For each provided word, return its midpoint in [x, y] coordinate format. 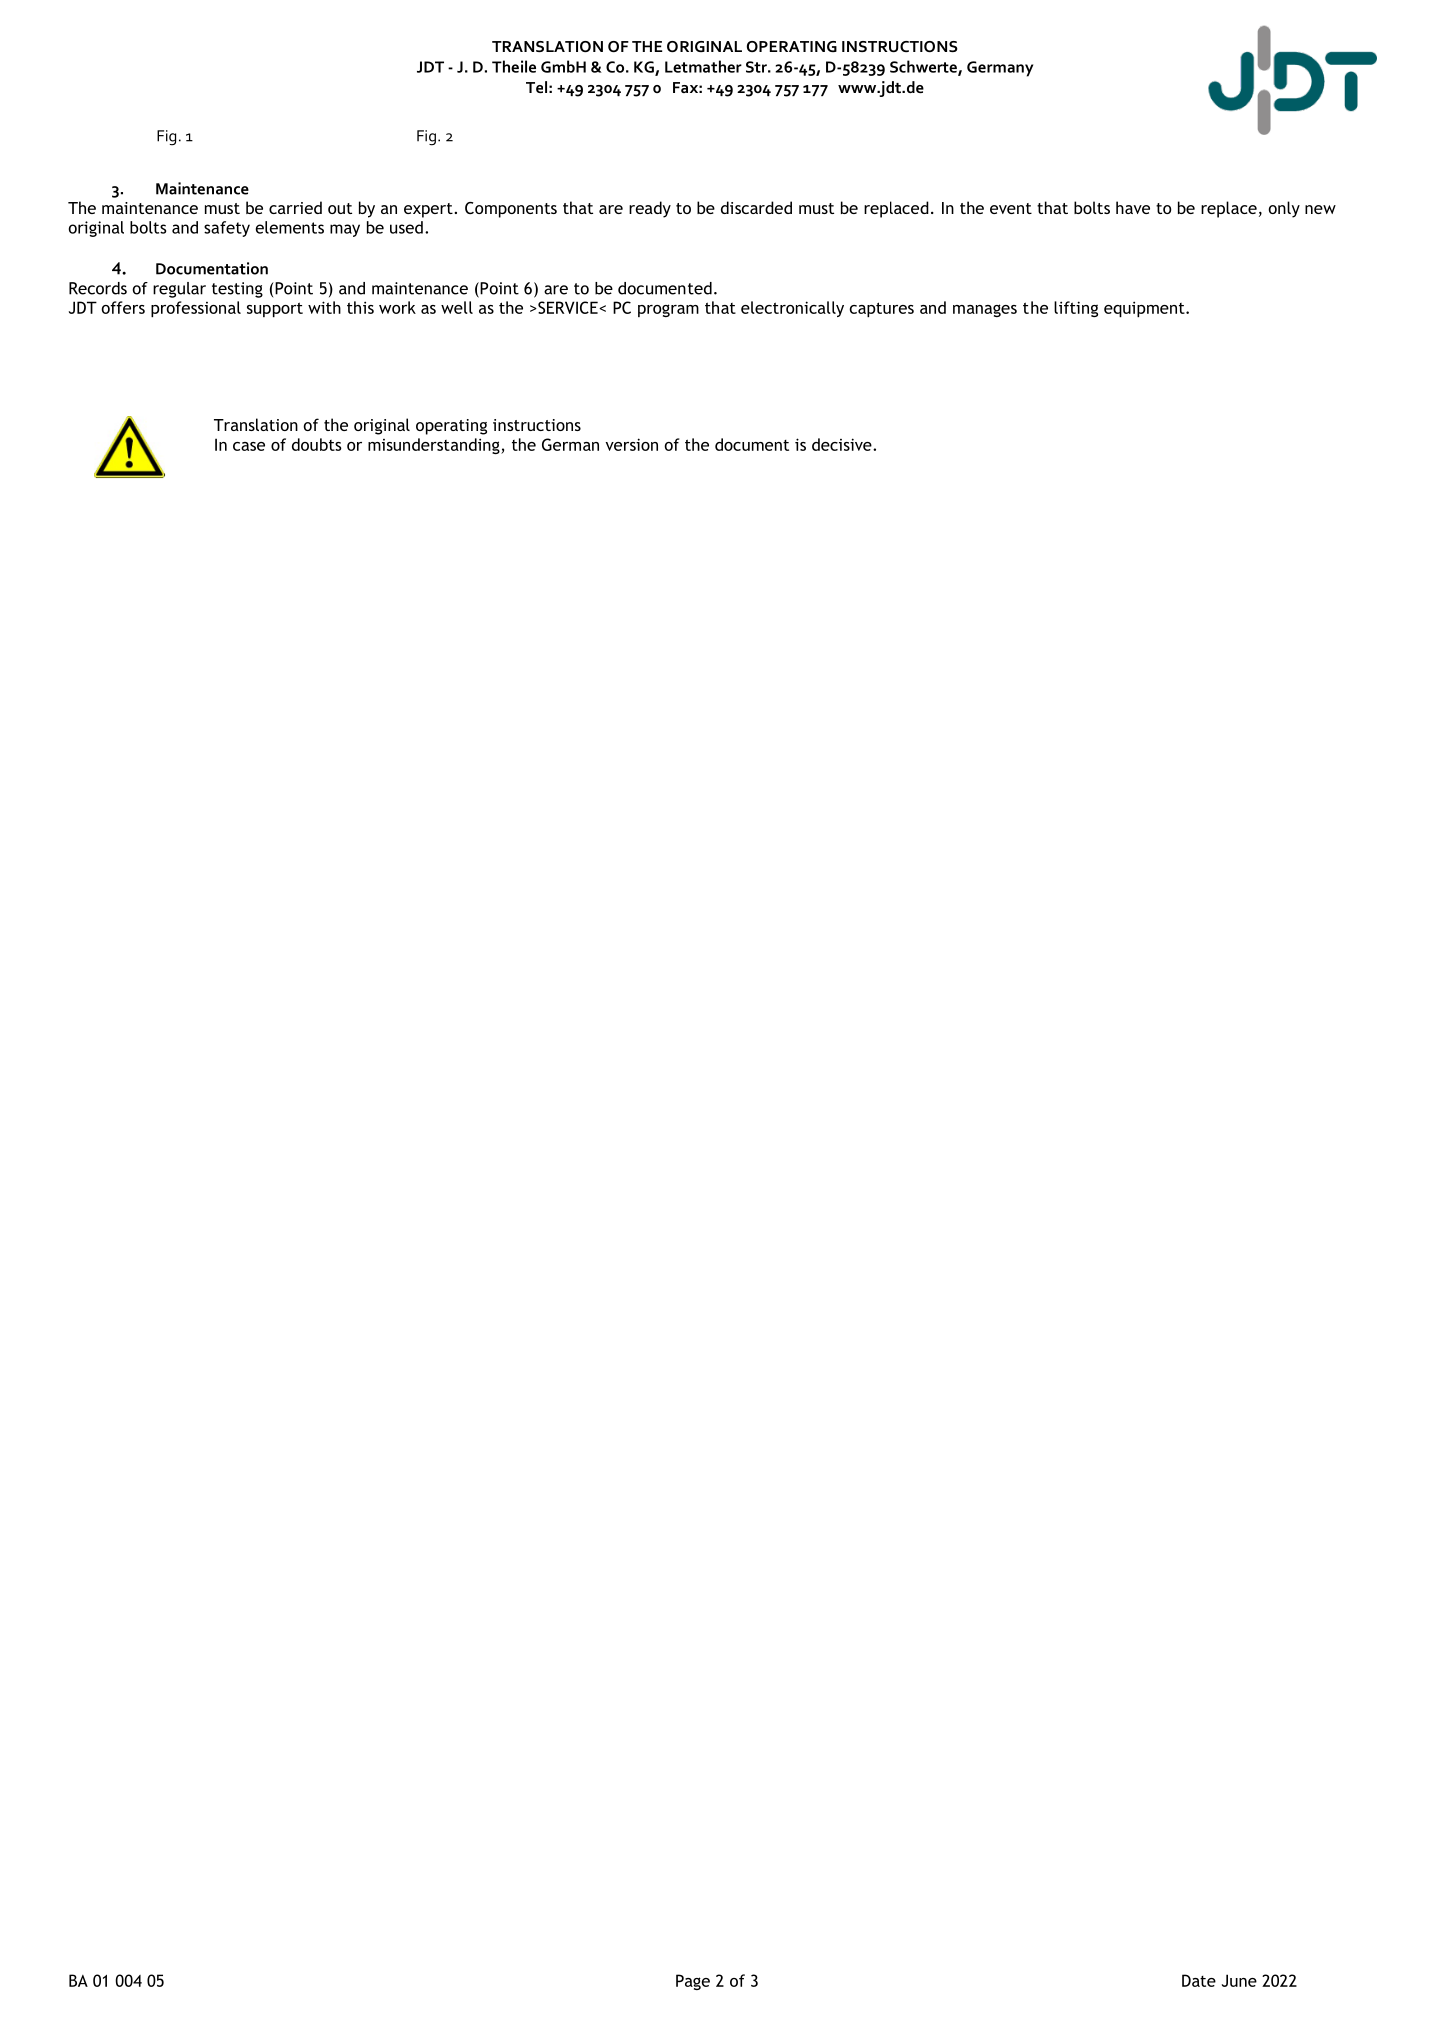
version [632, 444]
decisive [843, 444]
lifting [1076, 309]
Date [1199, 1980]
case [249, 446]
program [668, 310]
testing [237, 290]
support [275, 309]
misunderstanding [435, 446]
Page [693, 1982]
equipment [1145, 309]
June [1239, 1980]
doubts [317, 444]
